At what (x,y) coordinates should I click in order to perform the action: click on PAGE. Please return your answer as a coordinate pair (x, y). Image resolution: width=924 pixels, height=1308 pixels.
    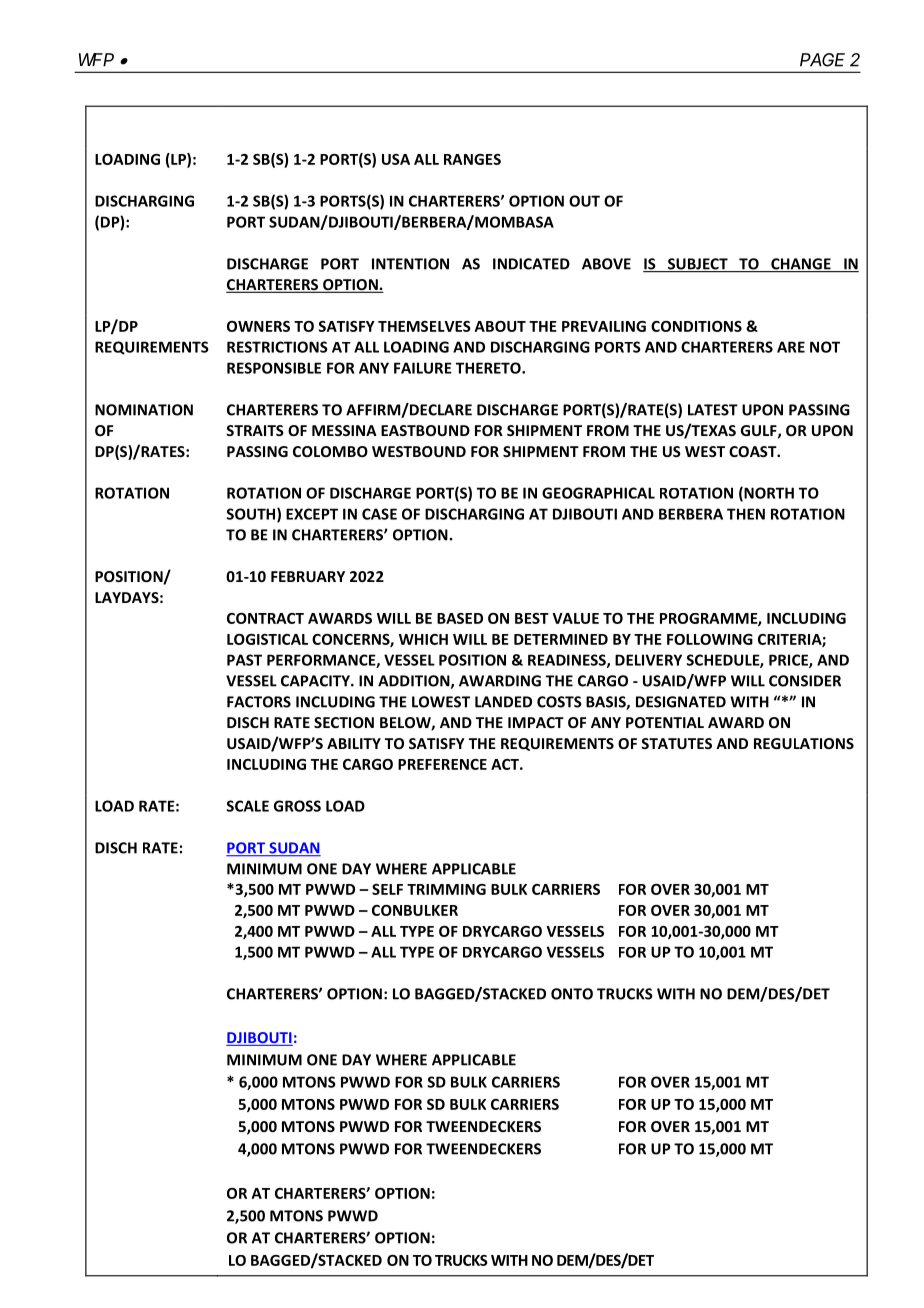
    Looking at the image, I should click on (822, 60).
